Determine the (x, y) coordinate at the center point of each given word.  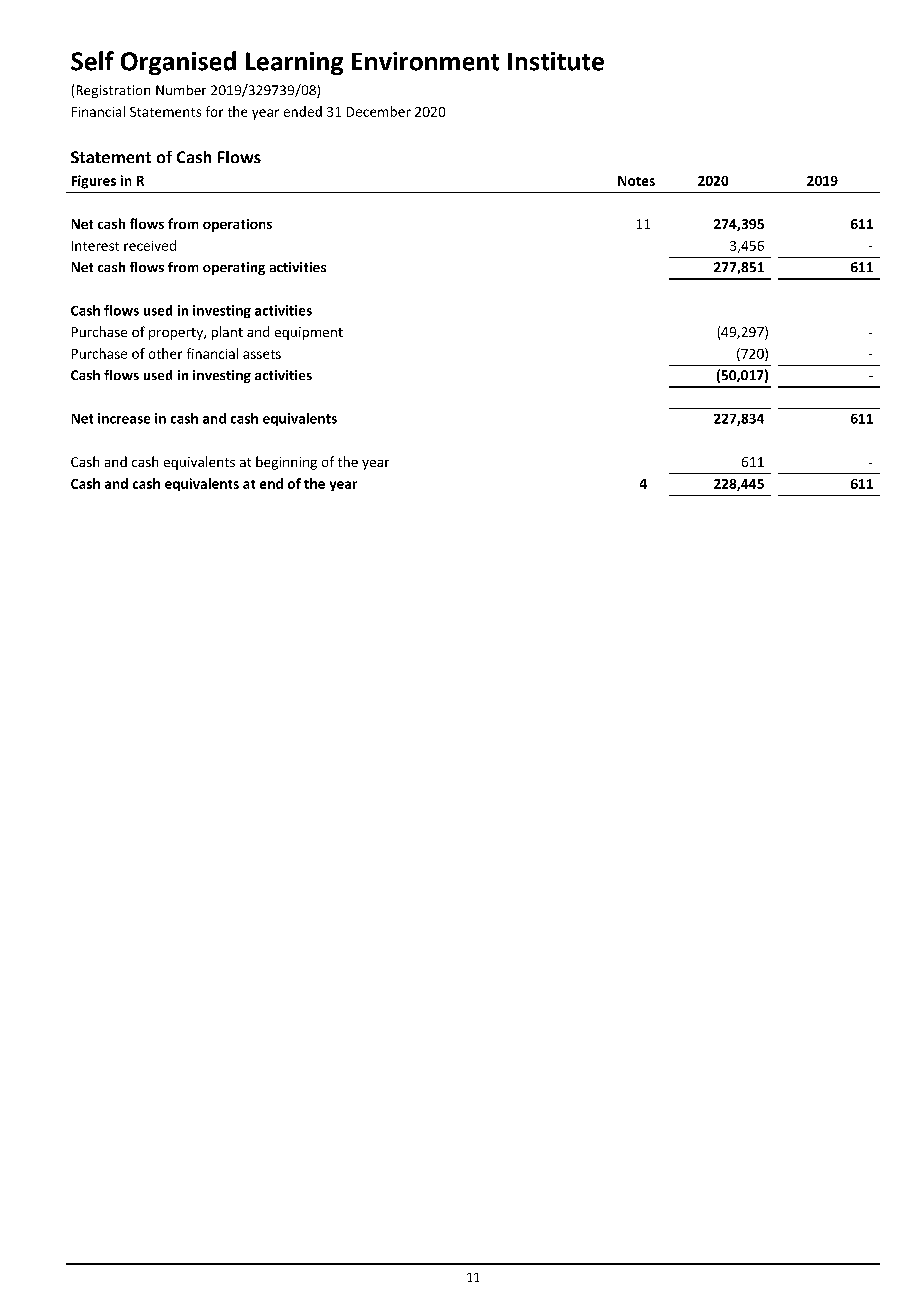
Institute (556, 61)
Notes (636, 181)
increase (124, 418)
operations (237, 225)
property (177, 334)
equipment (309, 333)
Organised (178, 63)
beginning (286, 463)
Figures (94, 182)
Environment (425, 61)
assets (262, 354)
